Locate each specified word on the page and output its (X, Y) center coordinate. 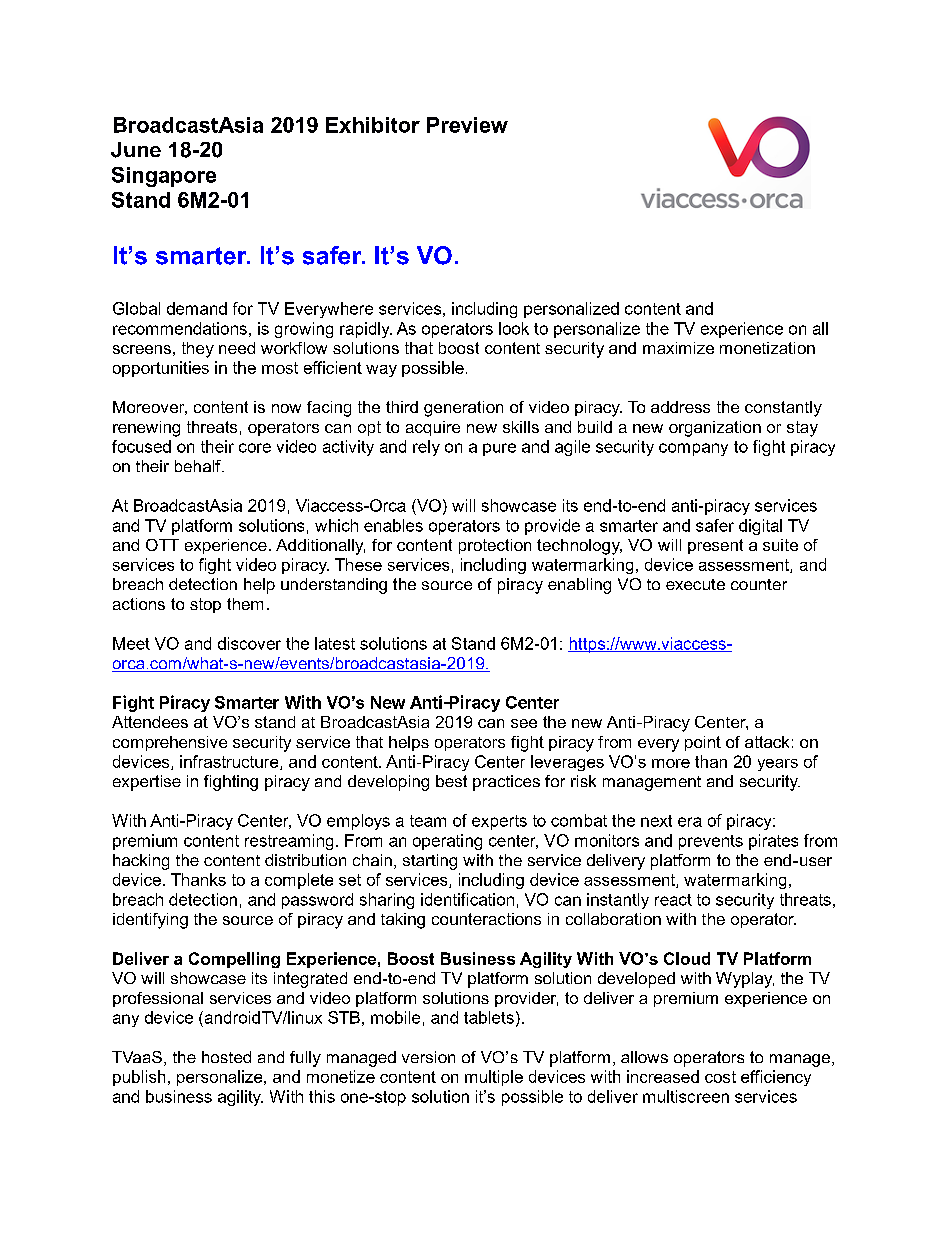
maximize (678, 348)
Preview (467, 125)
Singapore (164, 177)
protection (495, 546)
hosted (226, 1057)
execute (695, 584)
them (245, 604)
